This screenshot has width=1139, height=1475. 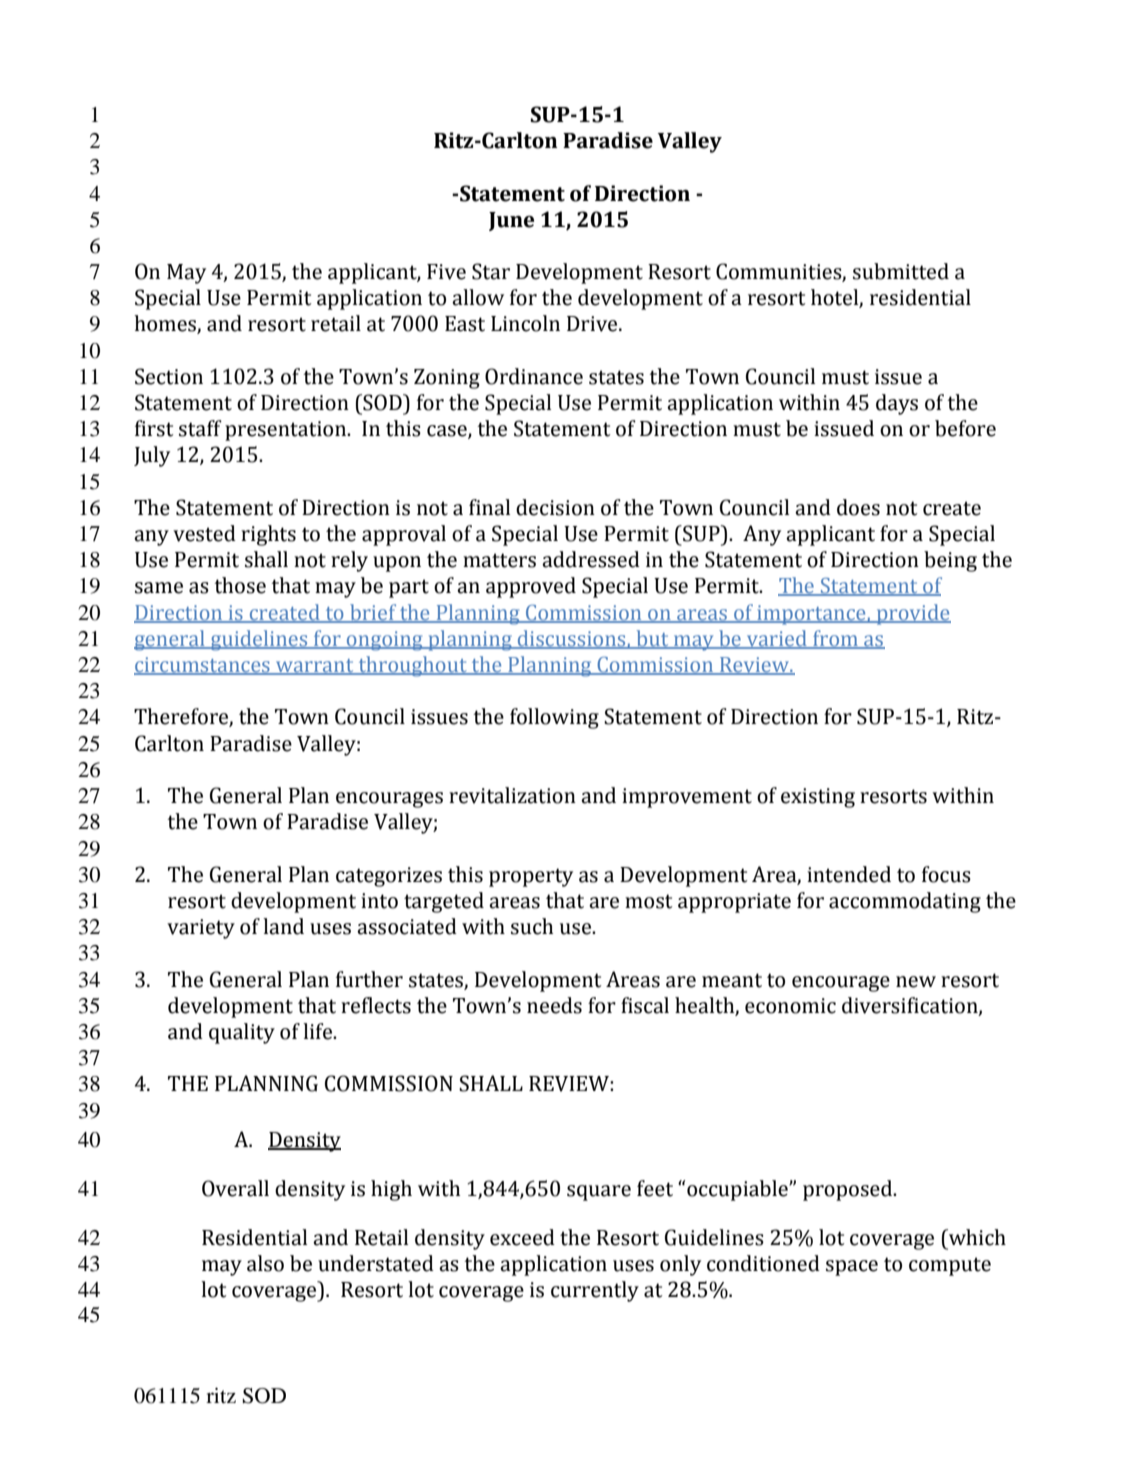 I want to click on following, so click(x=554, y=718).
